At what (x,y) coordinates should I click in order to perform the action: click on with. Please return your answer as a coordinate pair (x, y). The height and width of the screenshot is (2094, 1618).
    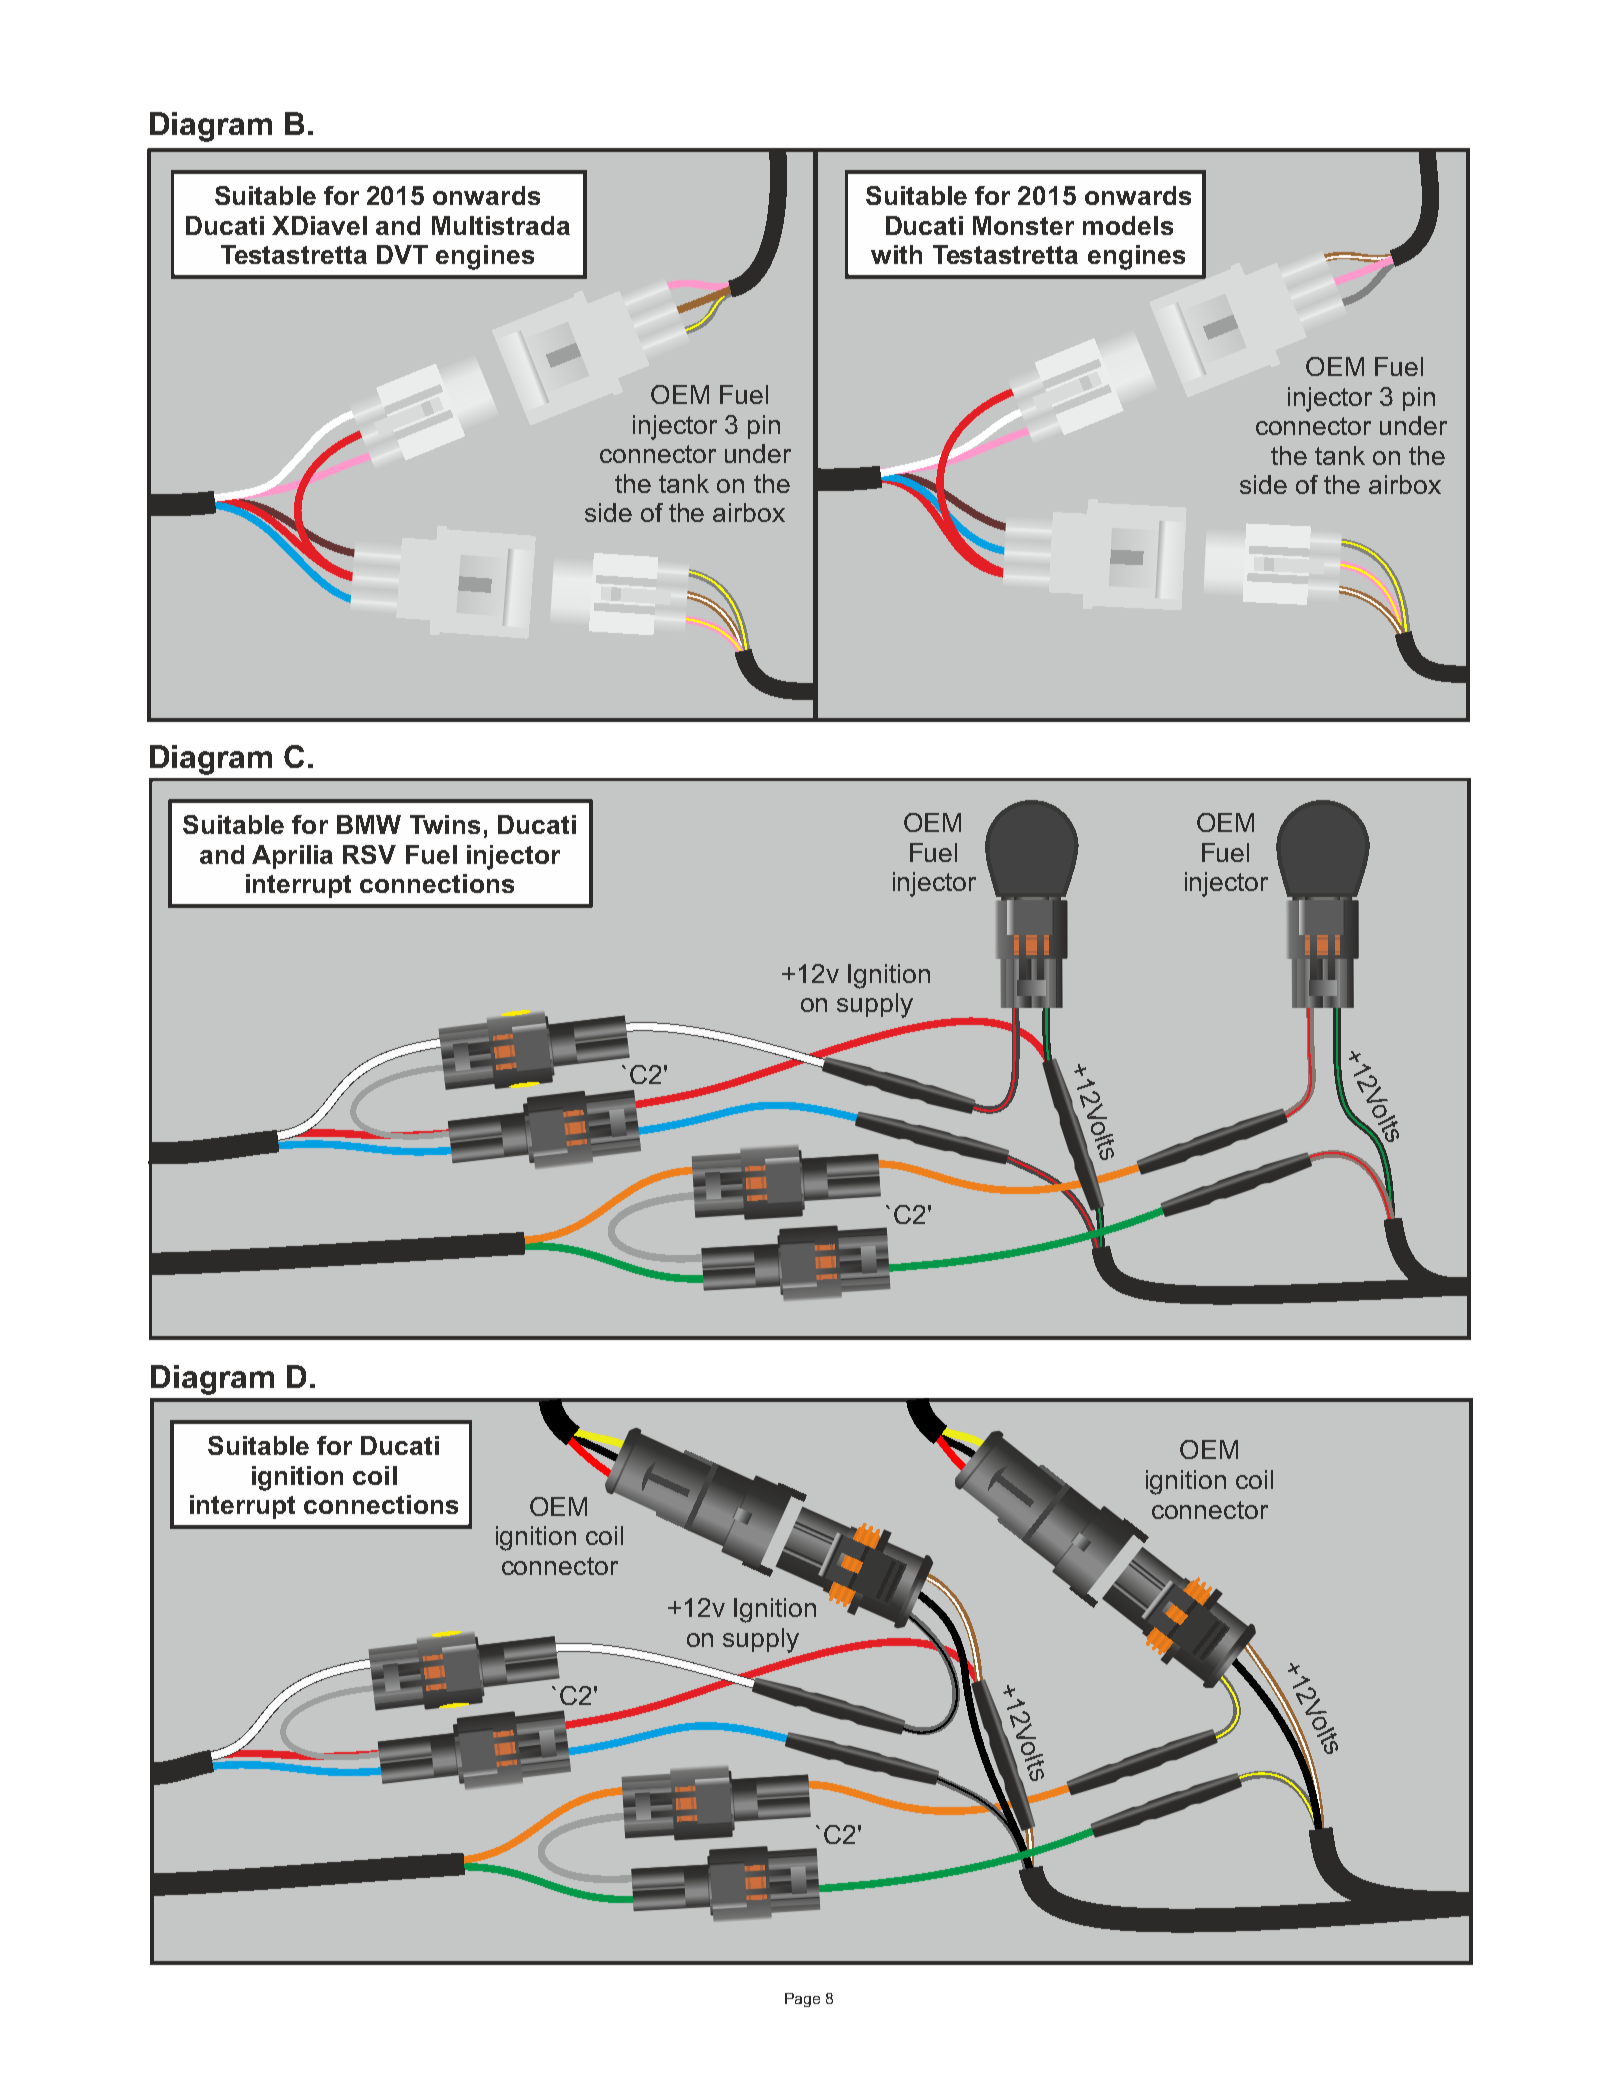
    Looking at the image, I should click on (896, 254).
